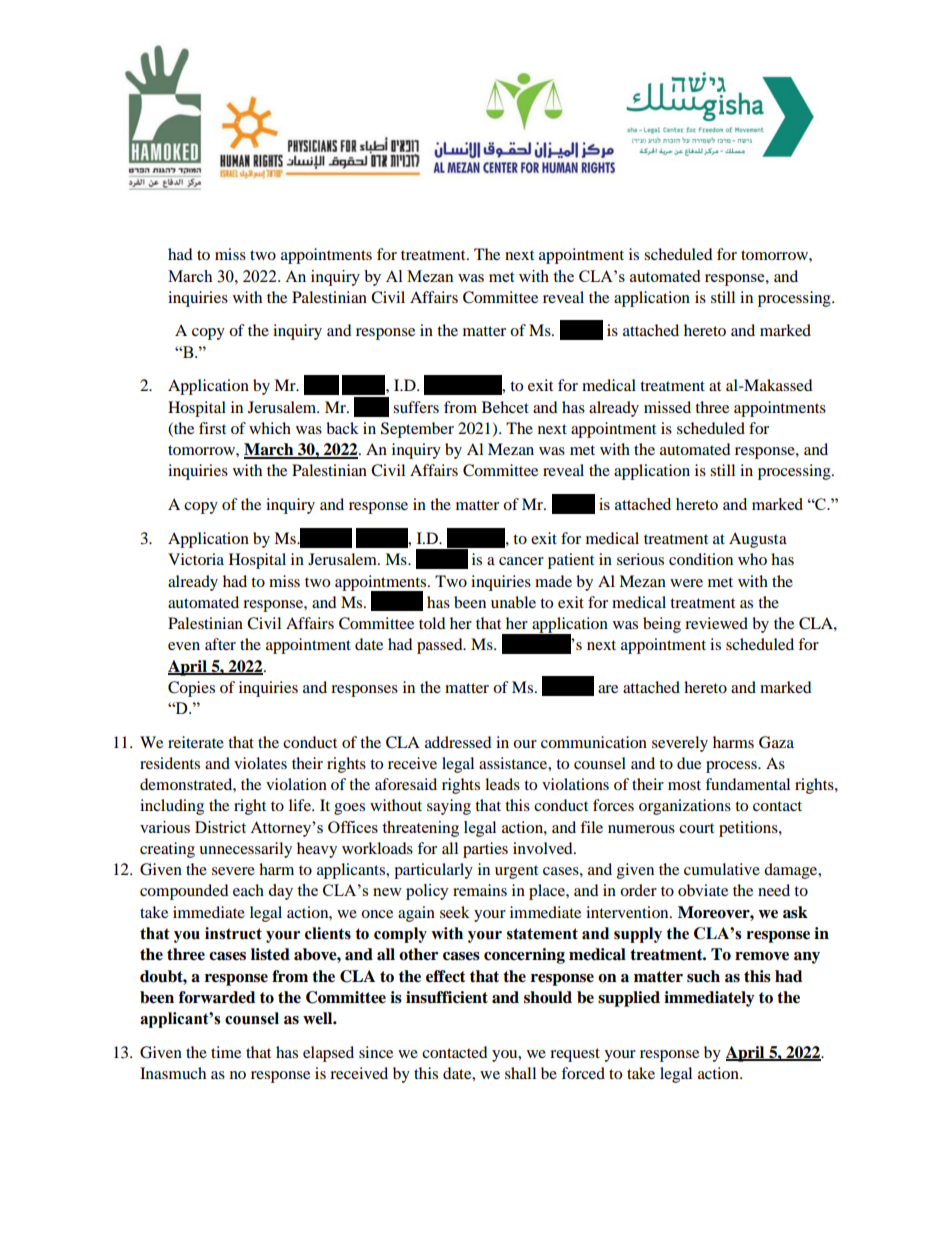  Describe the element at coordinates (776, 742) in the screenshot. I see `Gaza` at that location.
